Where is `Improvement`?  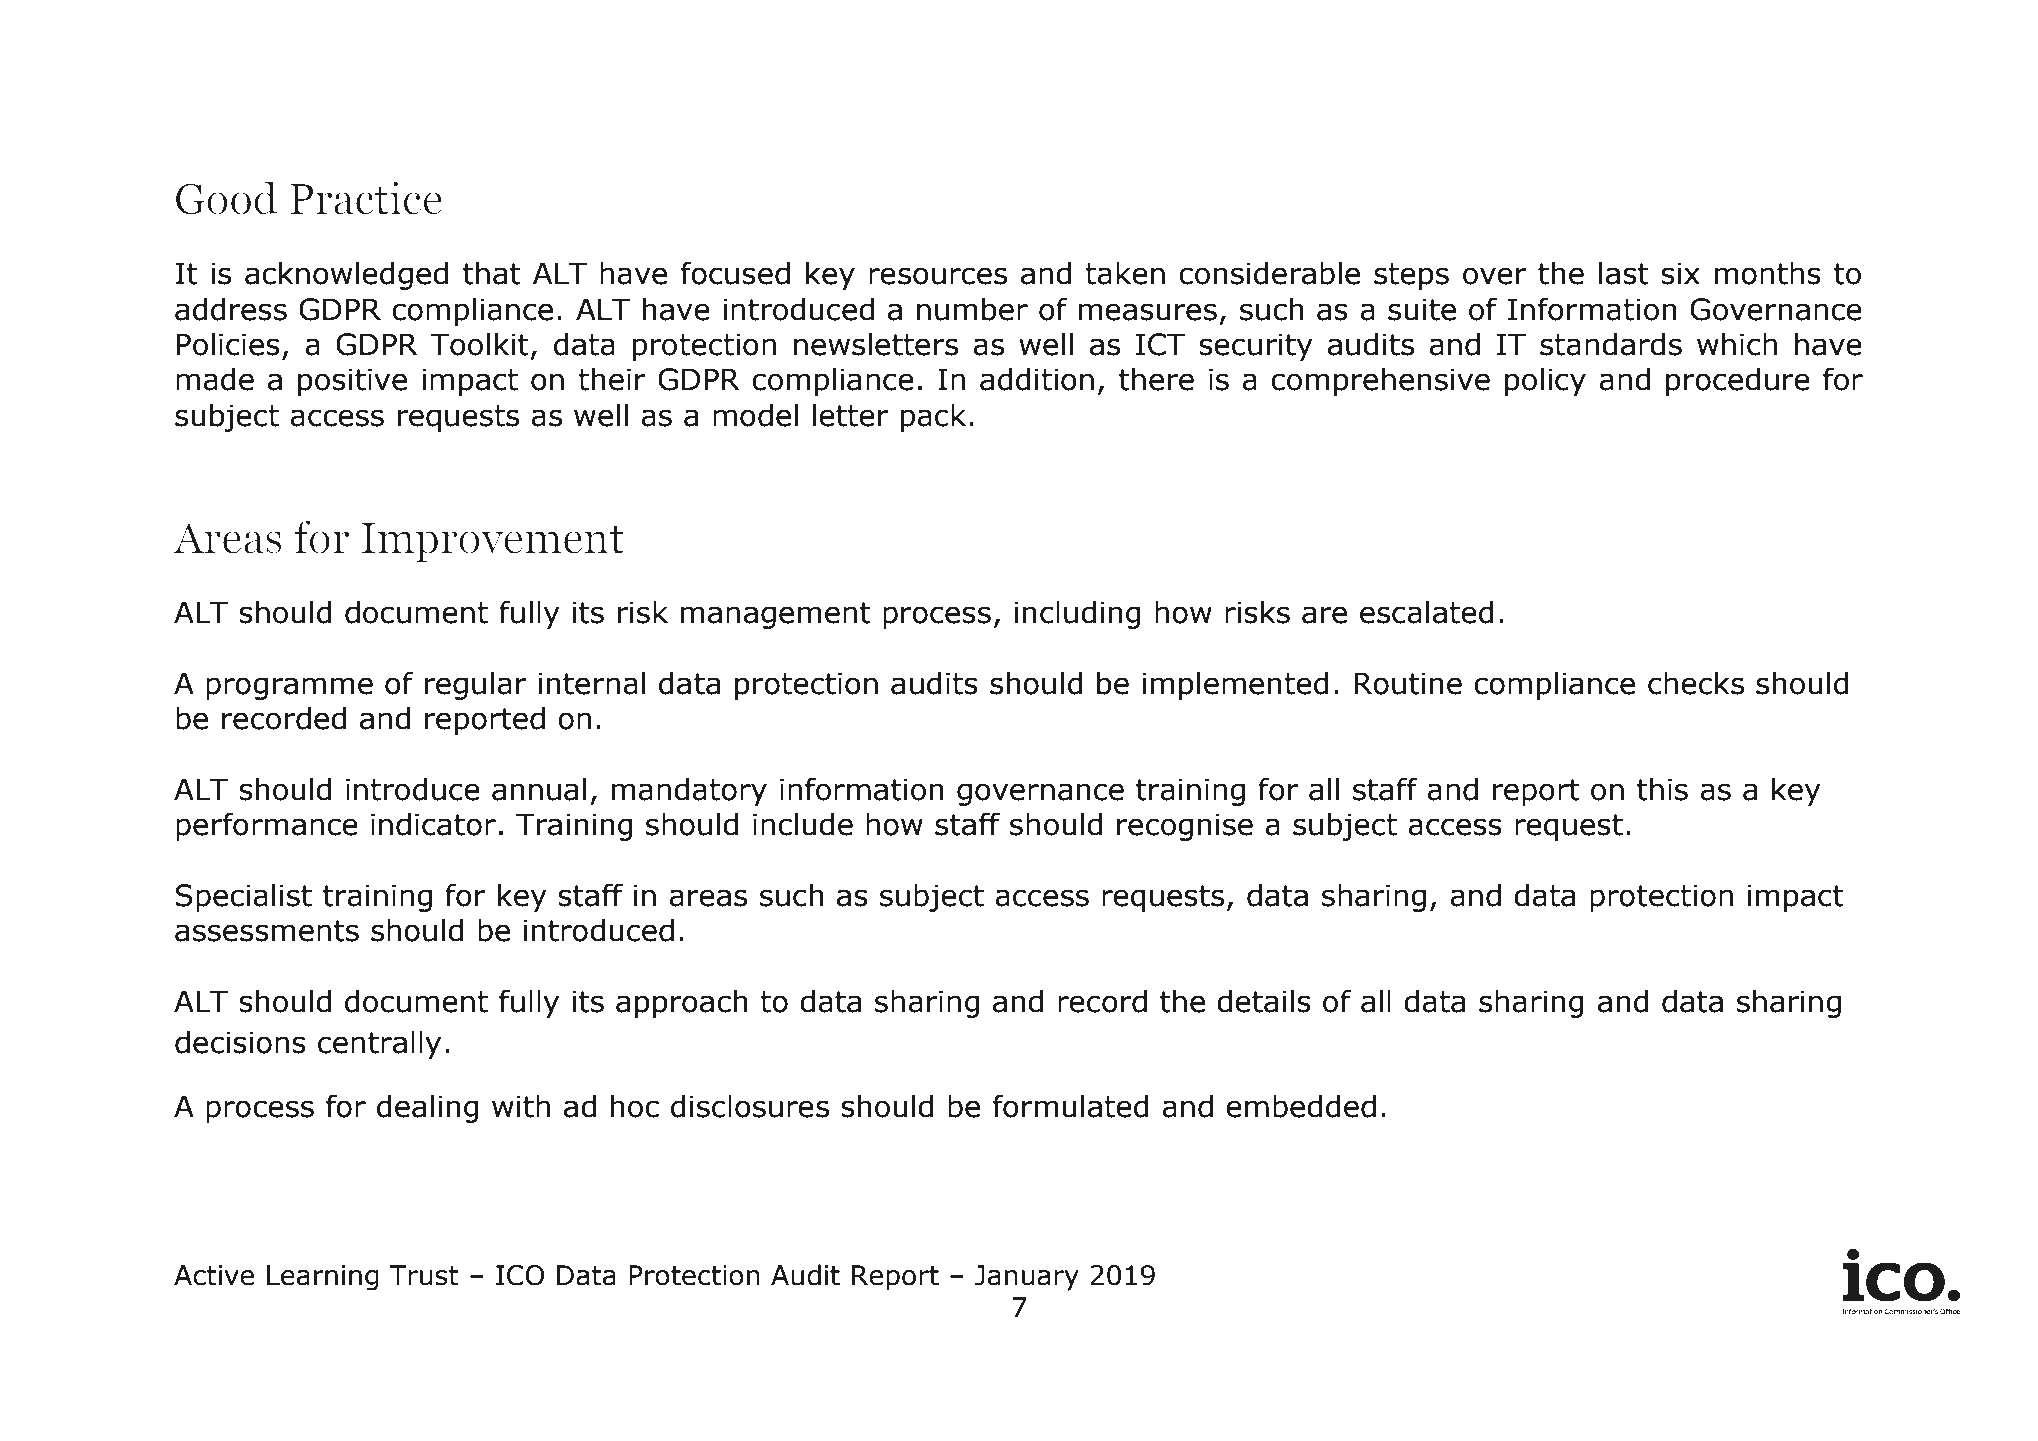
Improvement is located at coordinates (493, 543).
